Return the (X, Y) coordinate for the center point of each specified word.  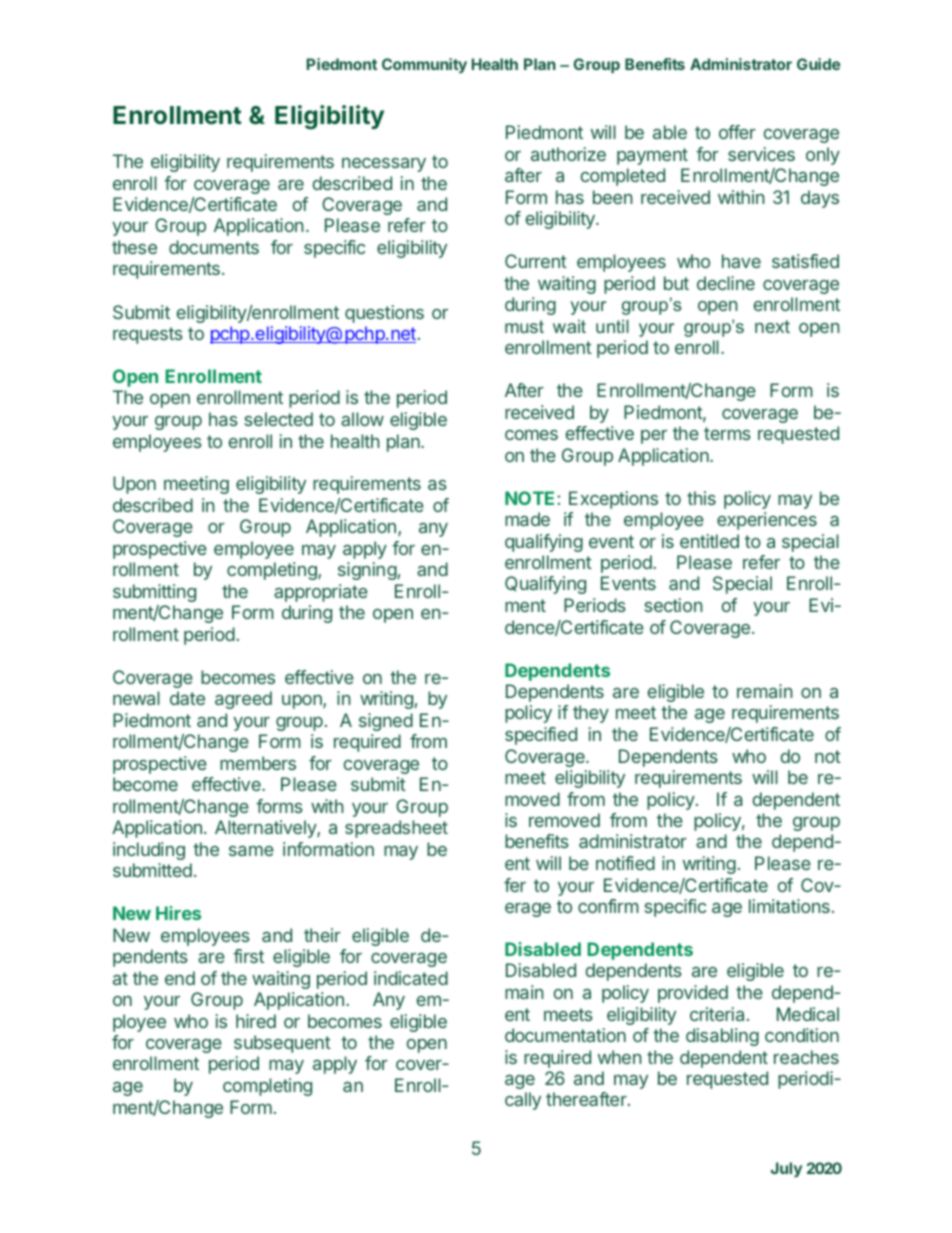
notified (625, 863)
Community (424, 66)
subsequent (282, 1044)
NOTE (529, 498)
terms (727, 433)
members (258, 763)
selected (279, 419)
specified (541, 736)
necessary (384, 165)
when (620, 1057)
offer (737, 132)
